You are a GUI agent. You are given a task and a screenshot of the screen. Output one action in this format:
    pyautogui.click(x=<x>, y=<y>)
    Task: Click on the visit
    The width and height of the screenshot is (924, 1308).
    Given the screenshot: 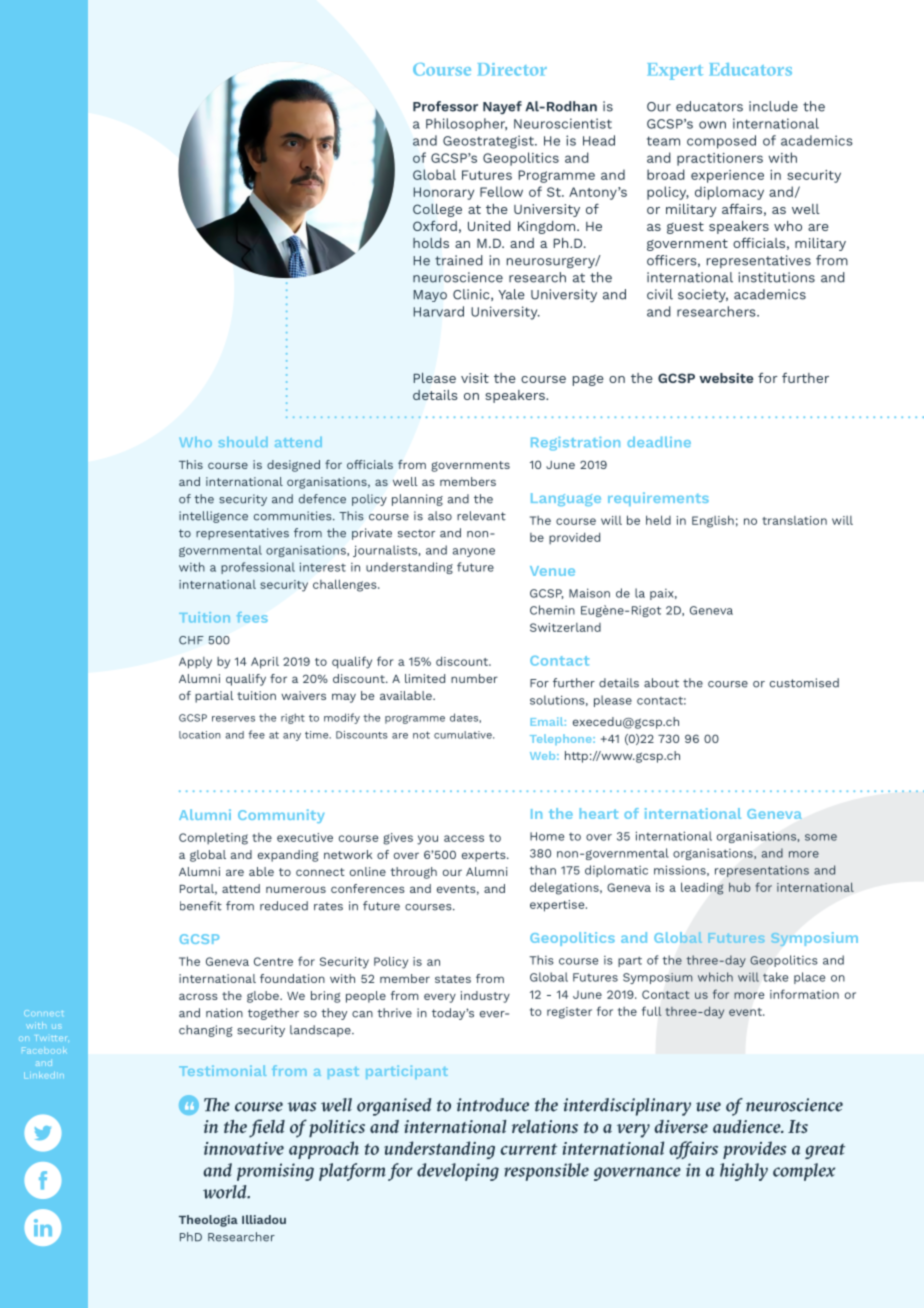 What is the action you would take?
    pyautogui.click(x=475, y=378)
